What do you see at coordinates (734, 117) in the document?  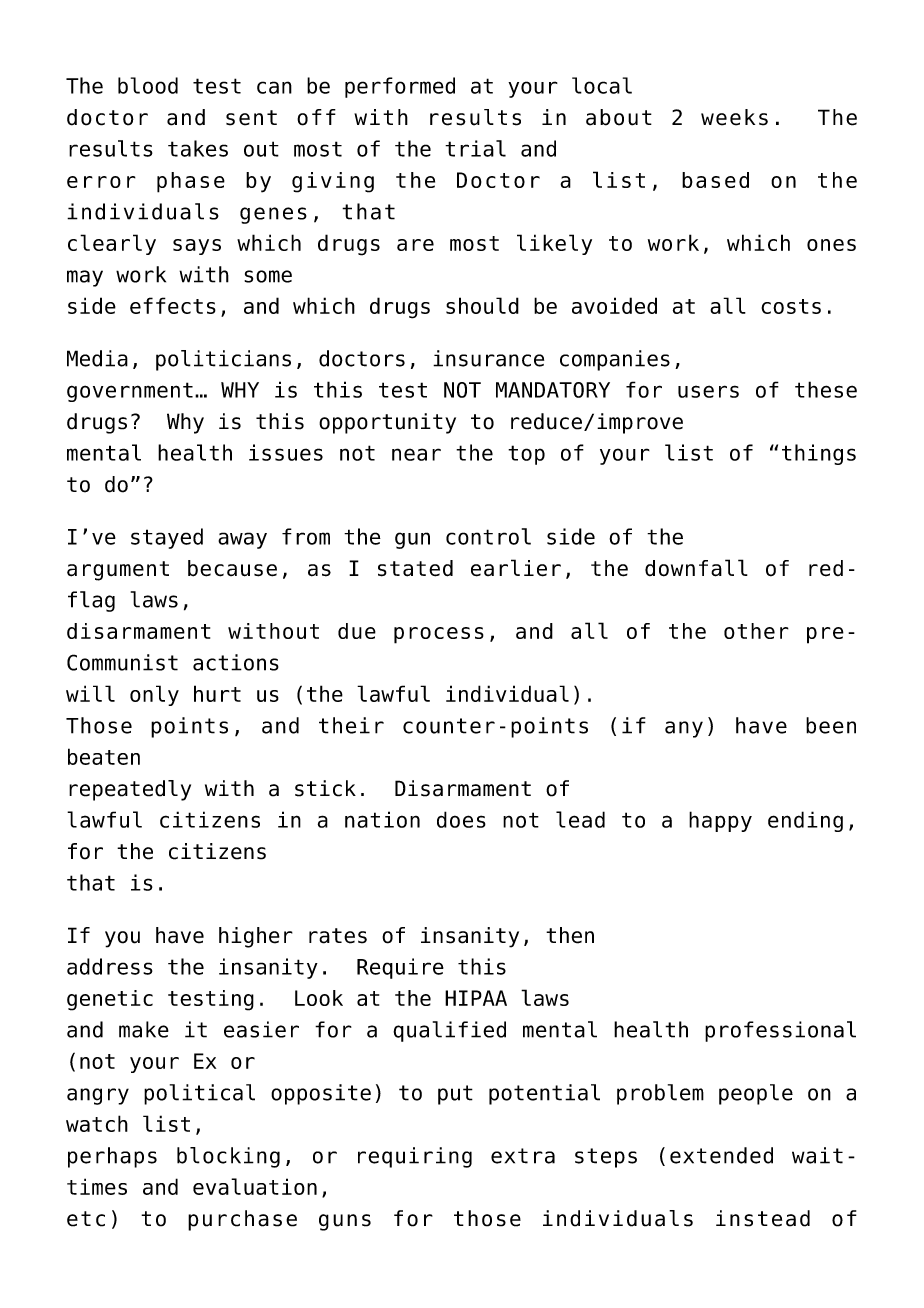 I see `weeks` at bounding box center [734, 117].
